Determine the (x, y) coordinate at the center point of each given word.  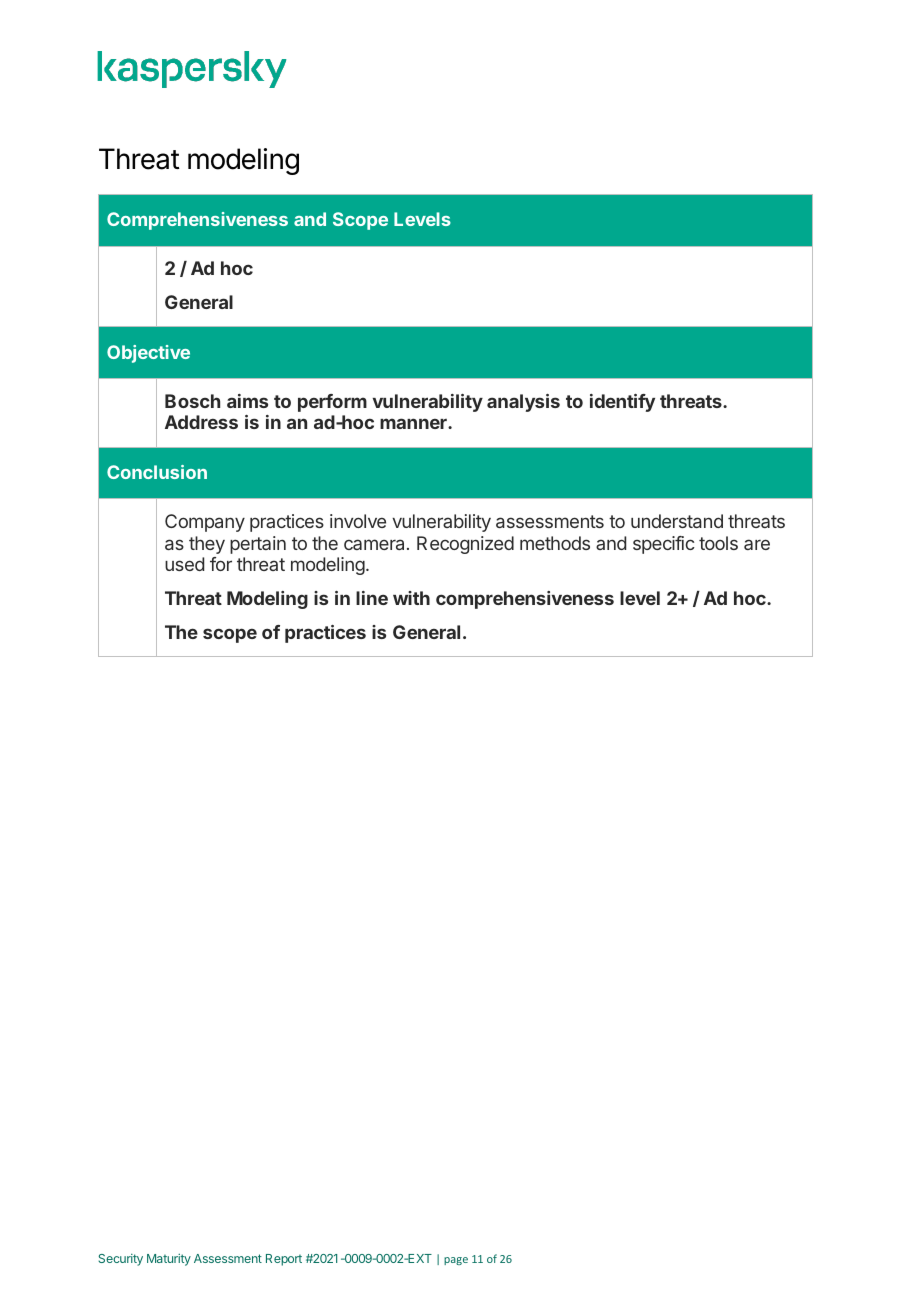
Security (120, 1260)
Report (284, 1260)
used (184, 564)
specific (664, 545)
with (411, 598)
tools (718, 543)
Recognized (465, 545)
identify (622, 403)
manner (414, 423)
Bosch (192, 401)
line (372, 598)
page (456, 1261)
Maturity (169, 1260)
